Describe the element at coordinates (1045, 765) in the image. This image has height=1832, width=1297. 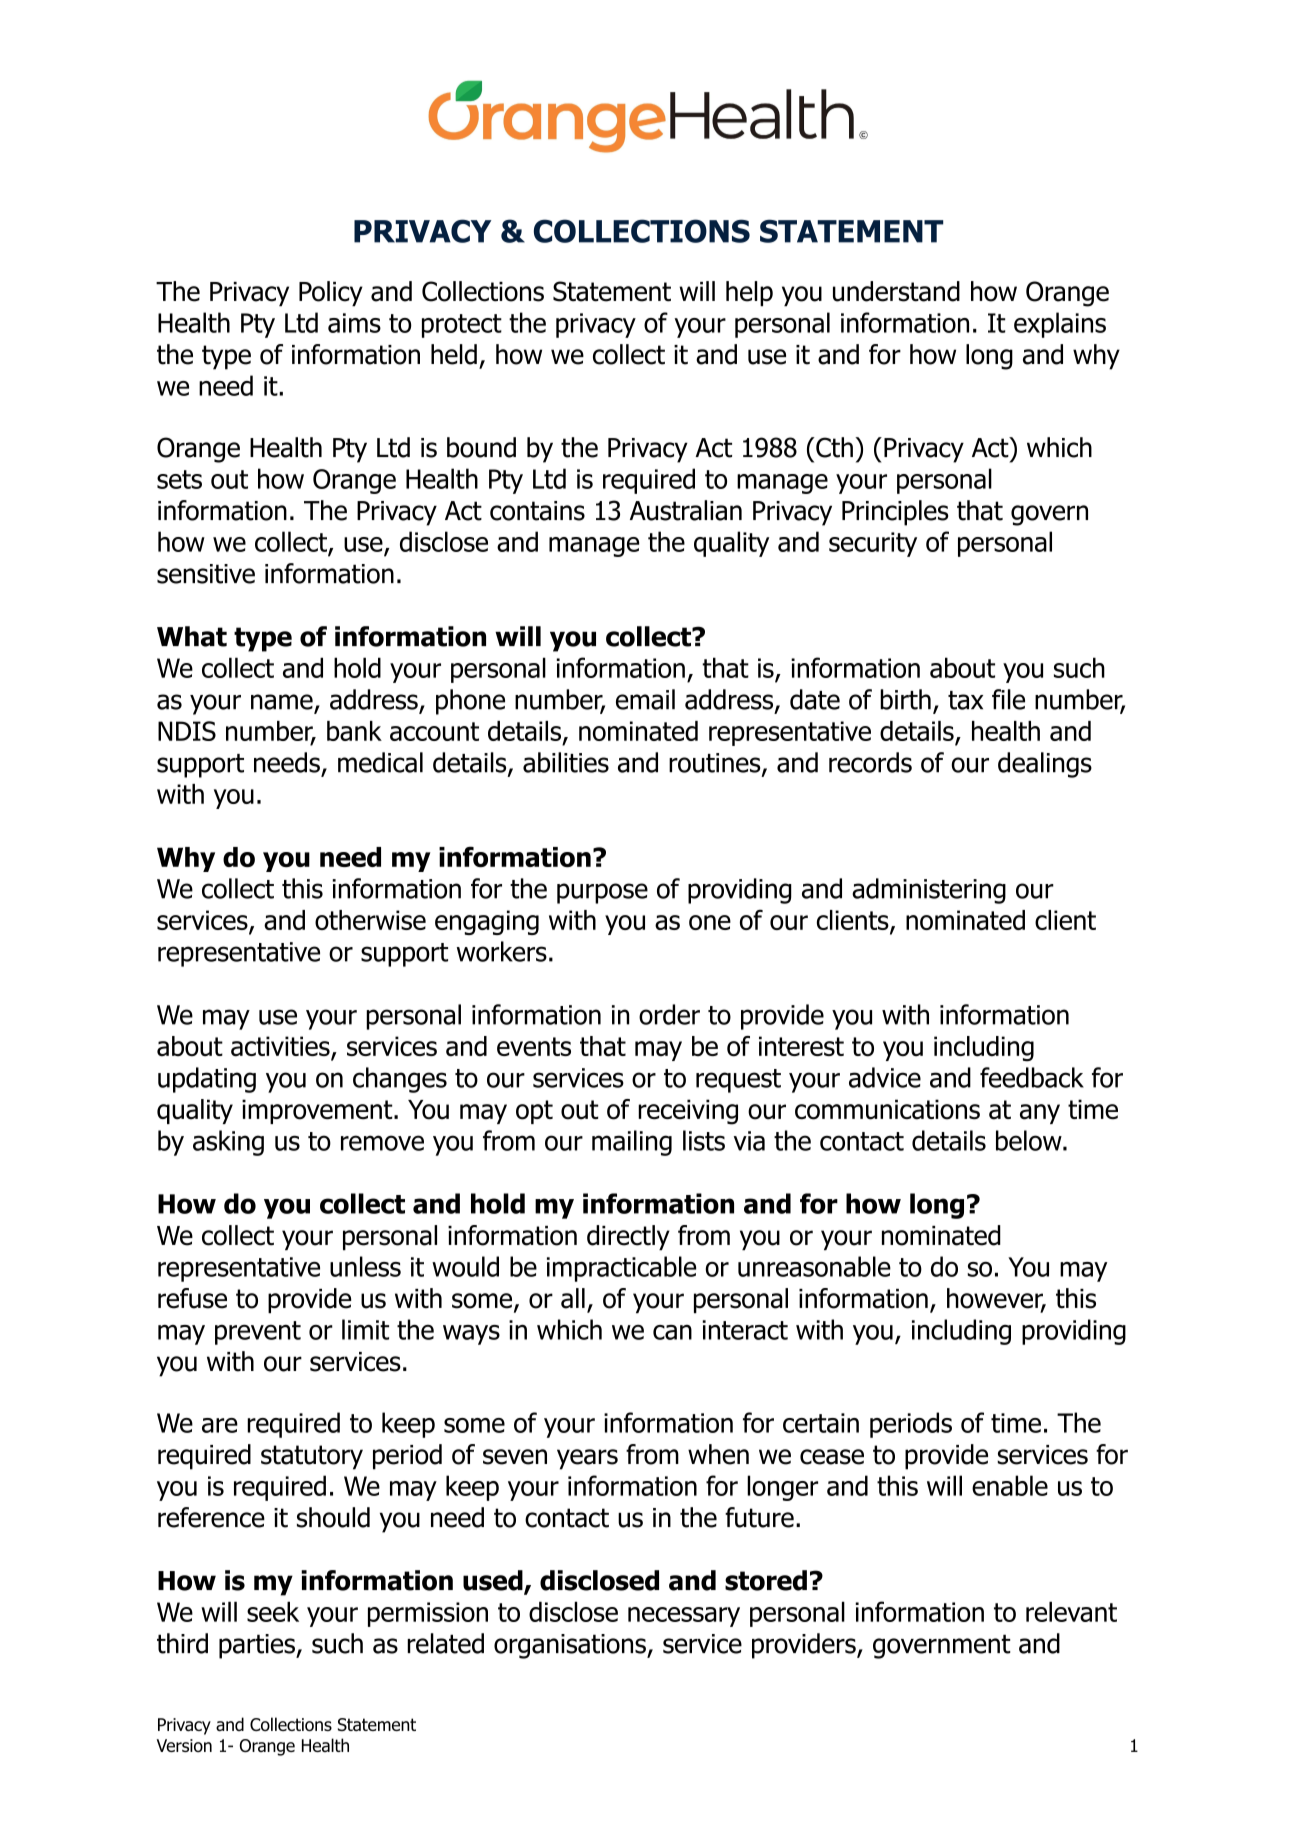
I see `dealings` at that location.
